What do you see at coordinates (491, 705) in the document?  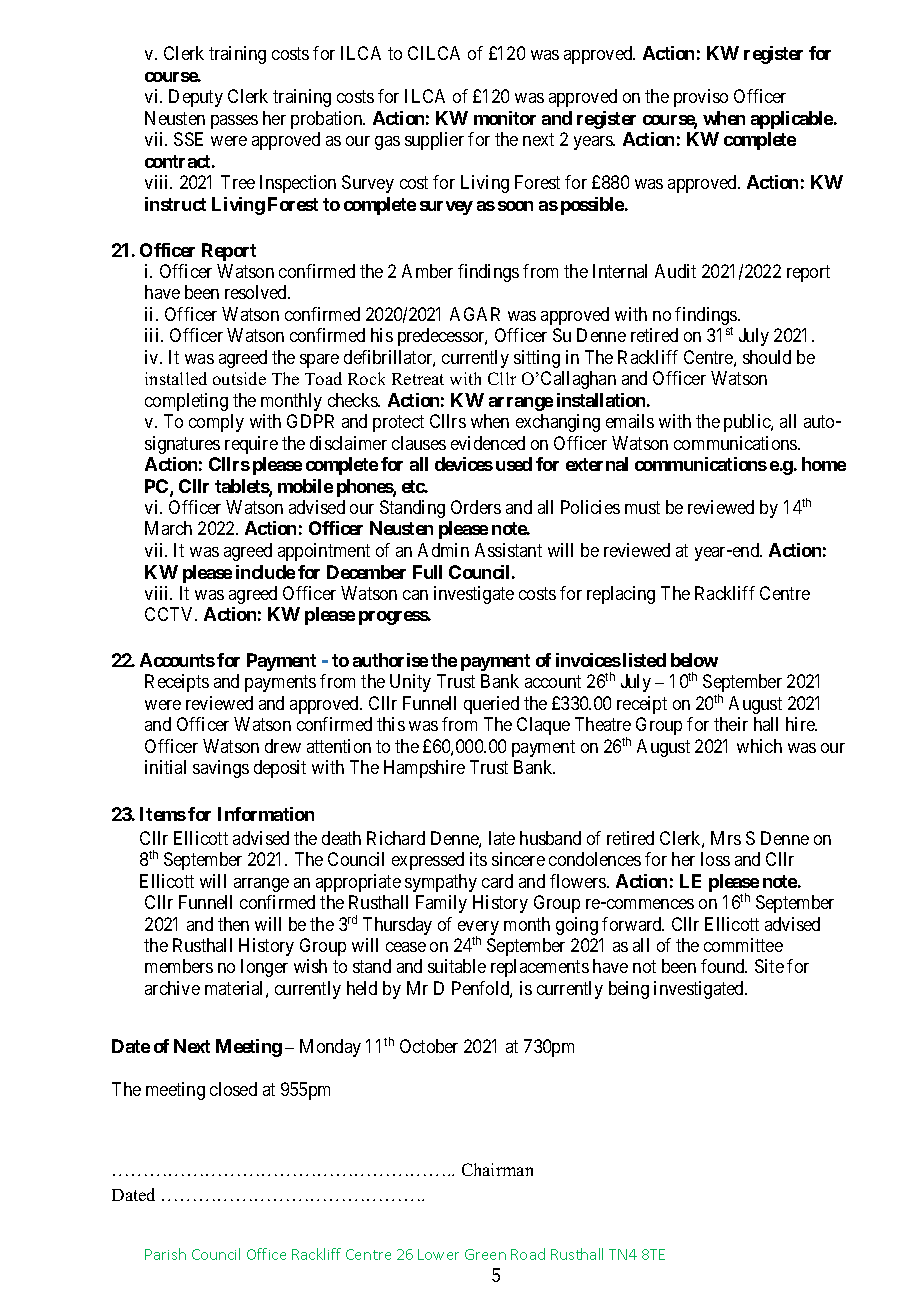 I see `queried` at bounding box center [491, 705].
